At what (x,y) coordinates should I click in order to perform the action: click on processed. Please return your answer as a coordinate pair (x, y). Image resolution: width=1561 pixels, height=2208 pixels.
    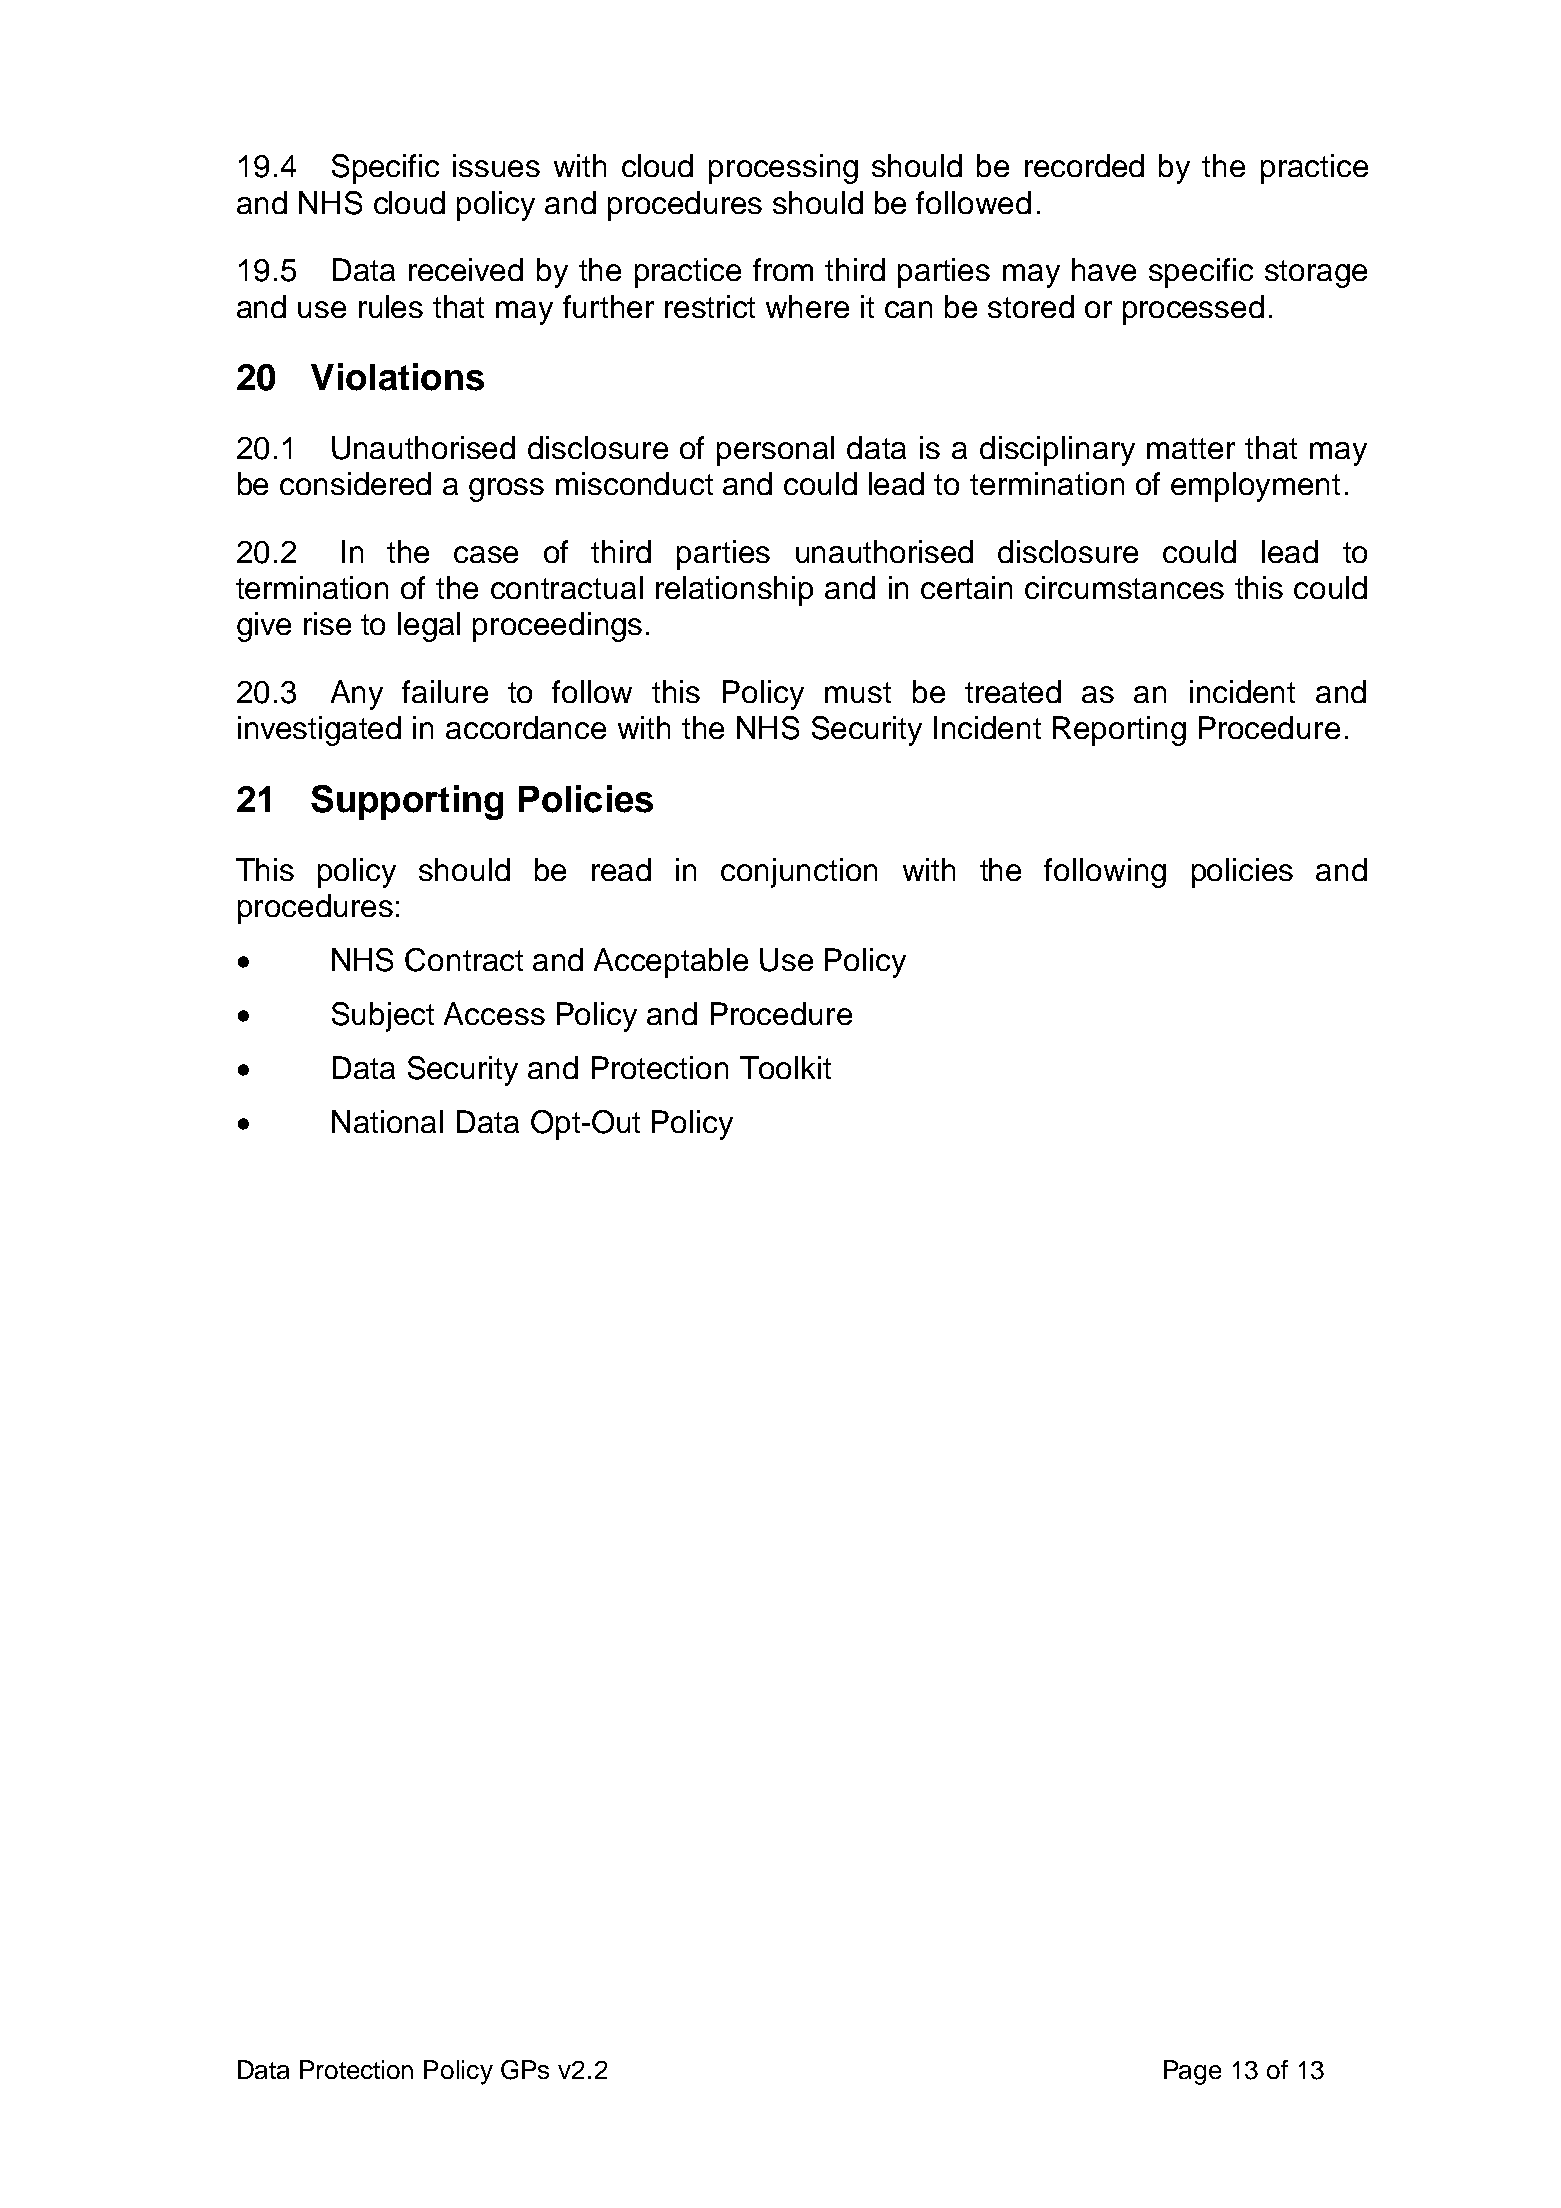
    Looking at the image, I should click on (1193, 310).
